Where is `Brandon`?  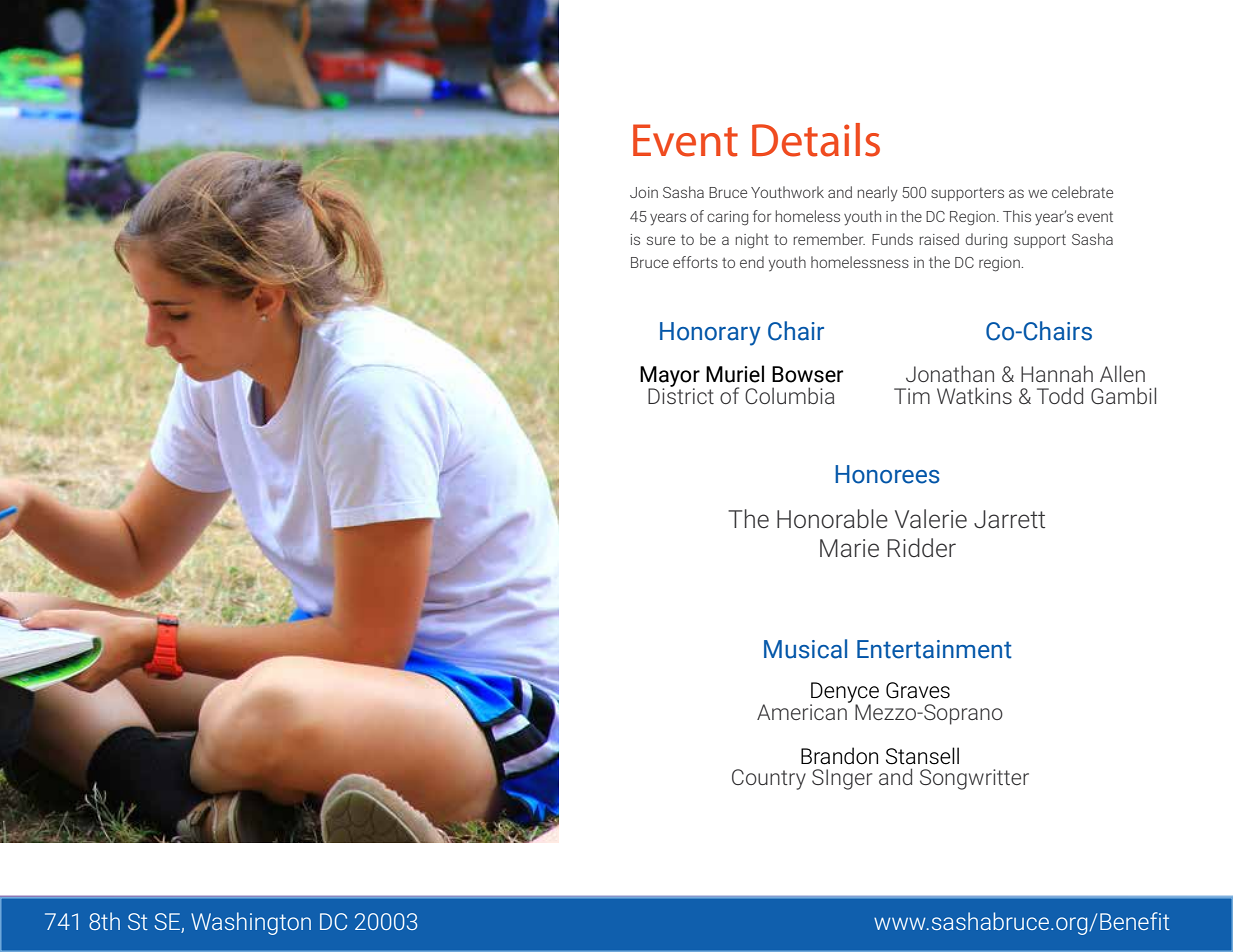 Brandon is located at coordinates (839, 756).
